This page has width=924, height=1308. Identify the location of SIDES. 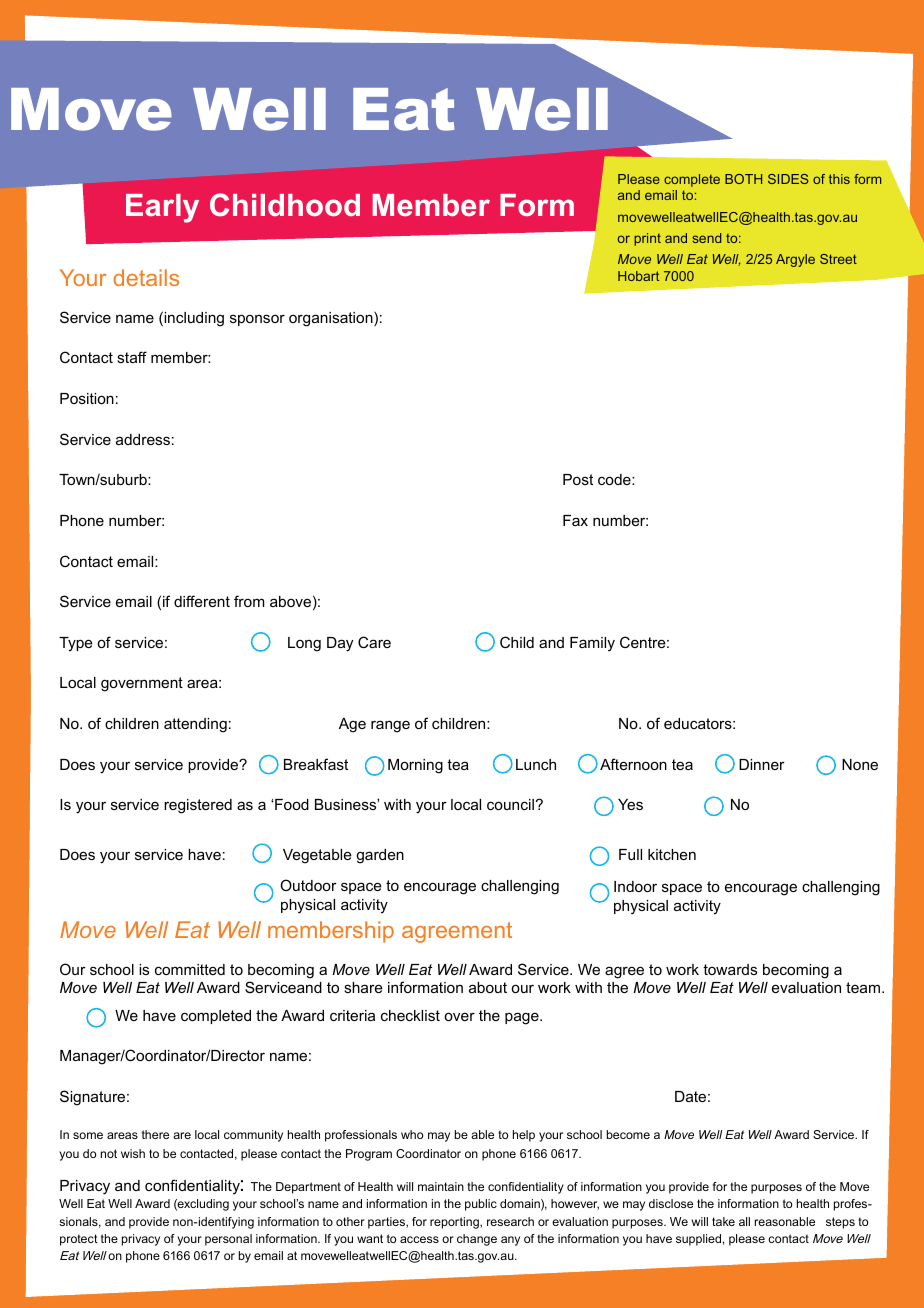
(788, 179).
